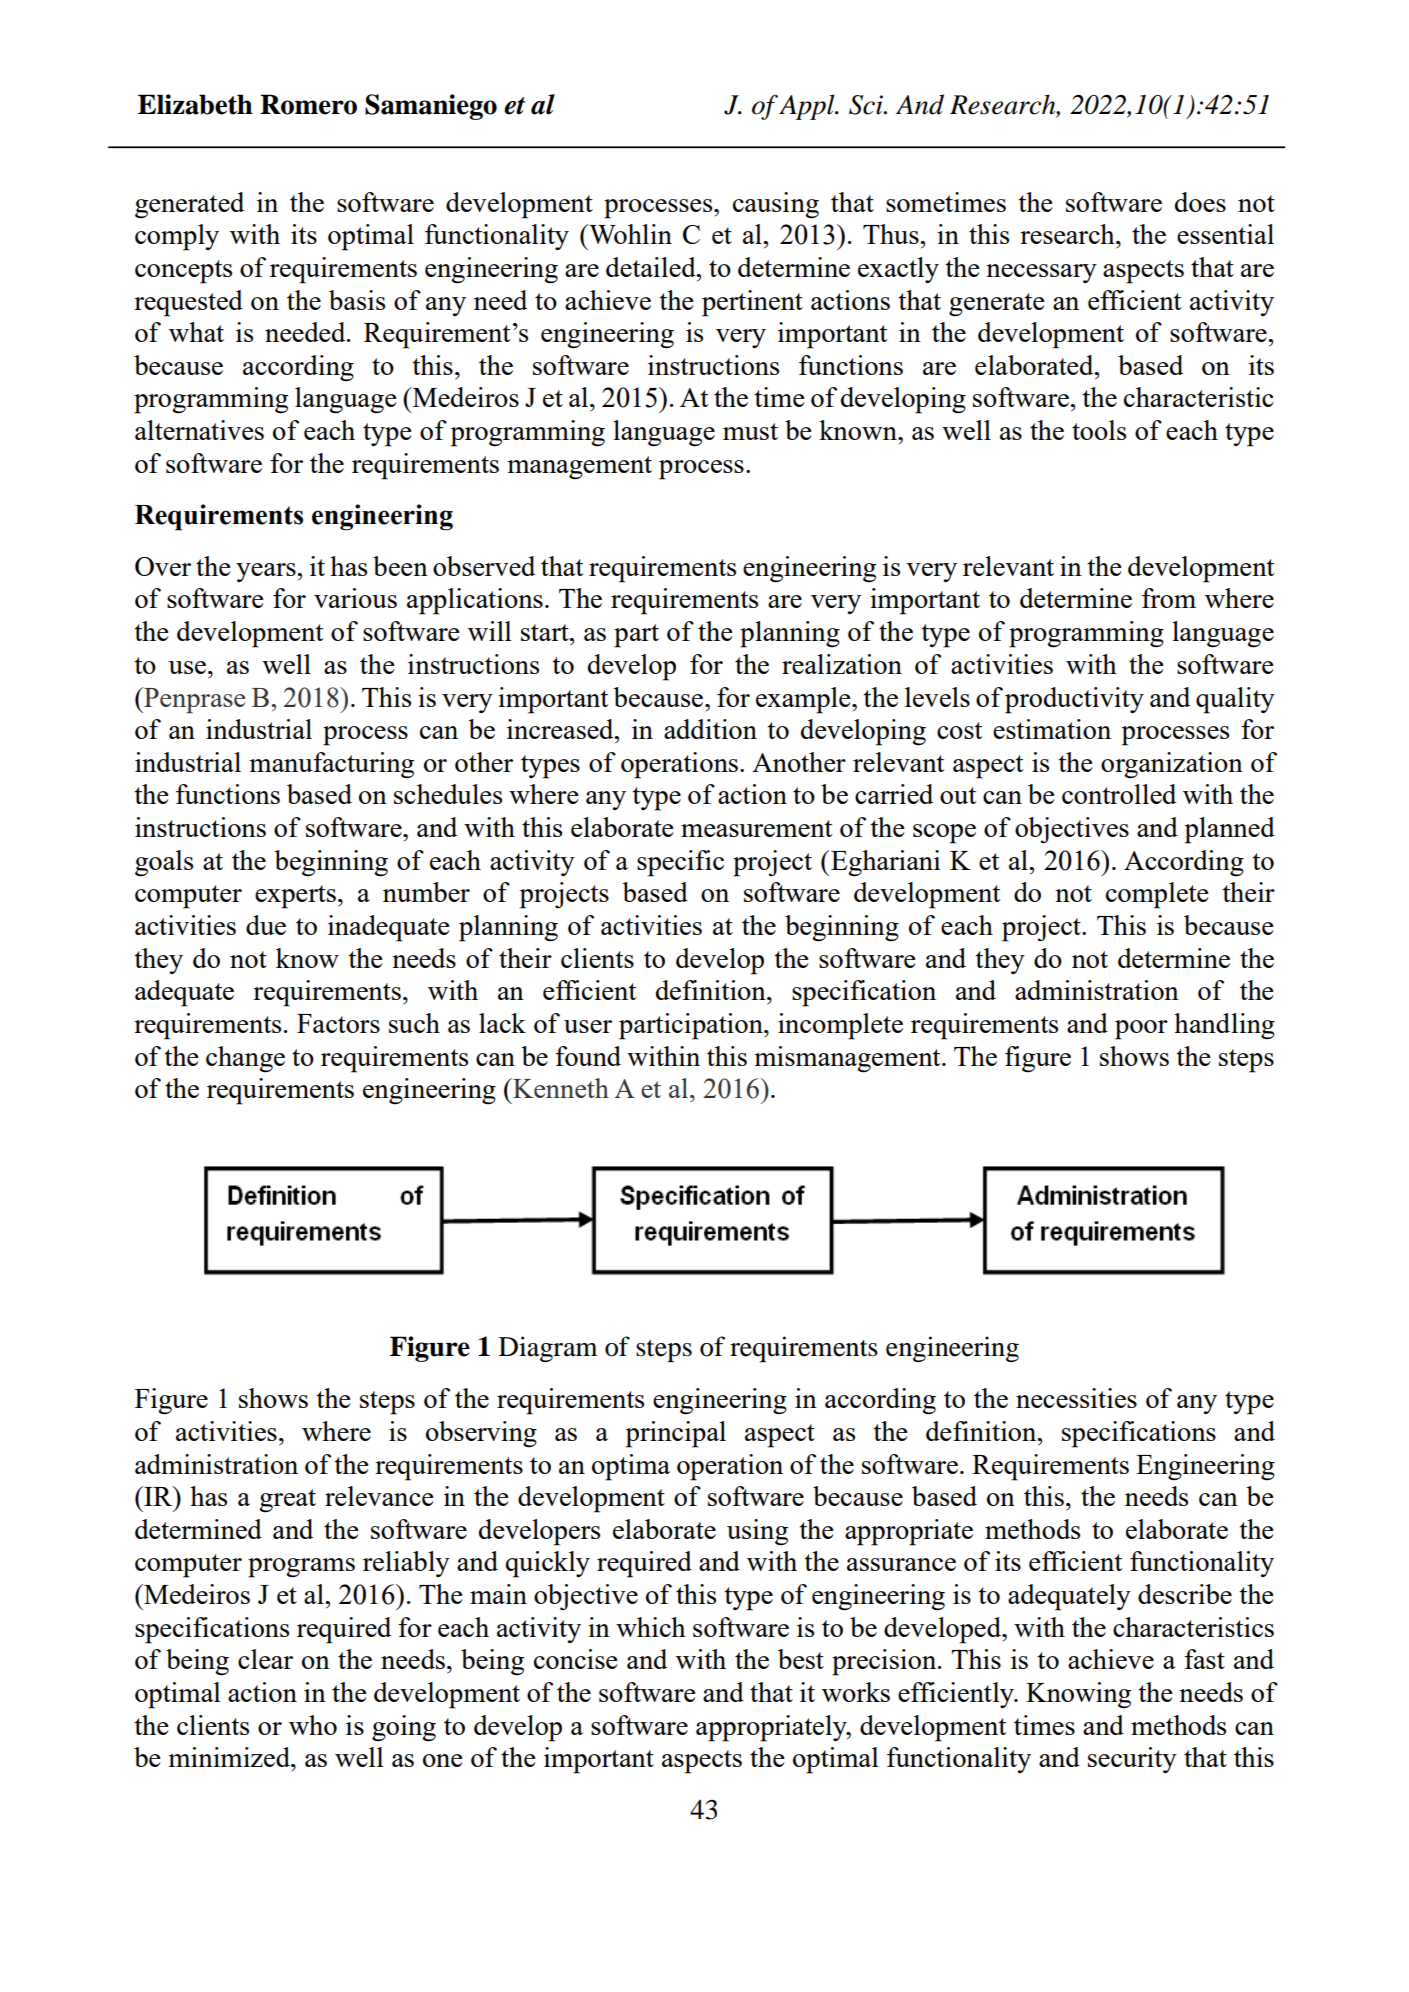 The height and width of the image is (1992, 1409). I want to click on poor, so click(1141, 1030).
